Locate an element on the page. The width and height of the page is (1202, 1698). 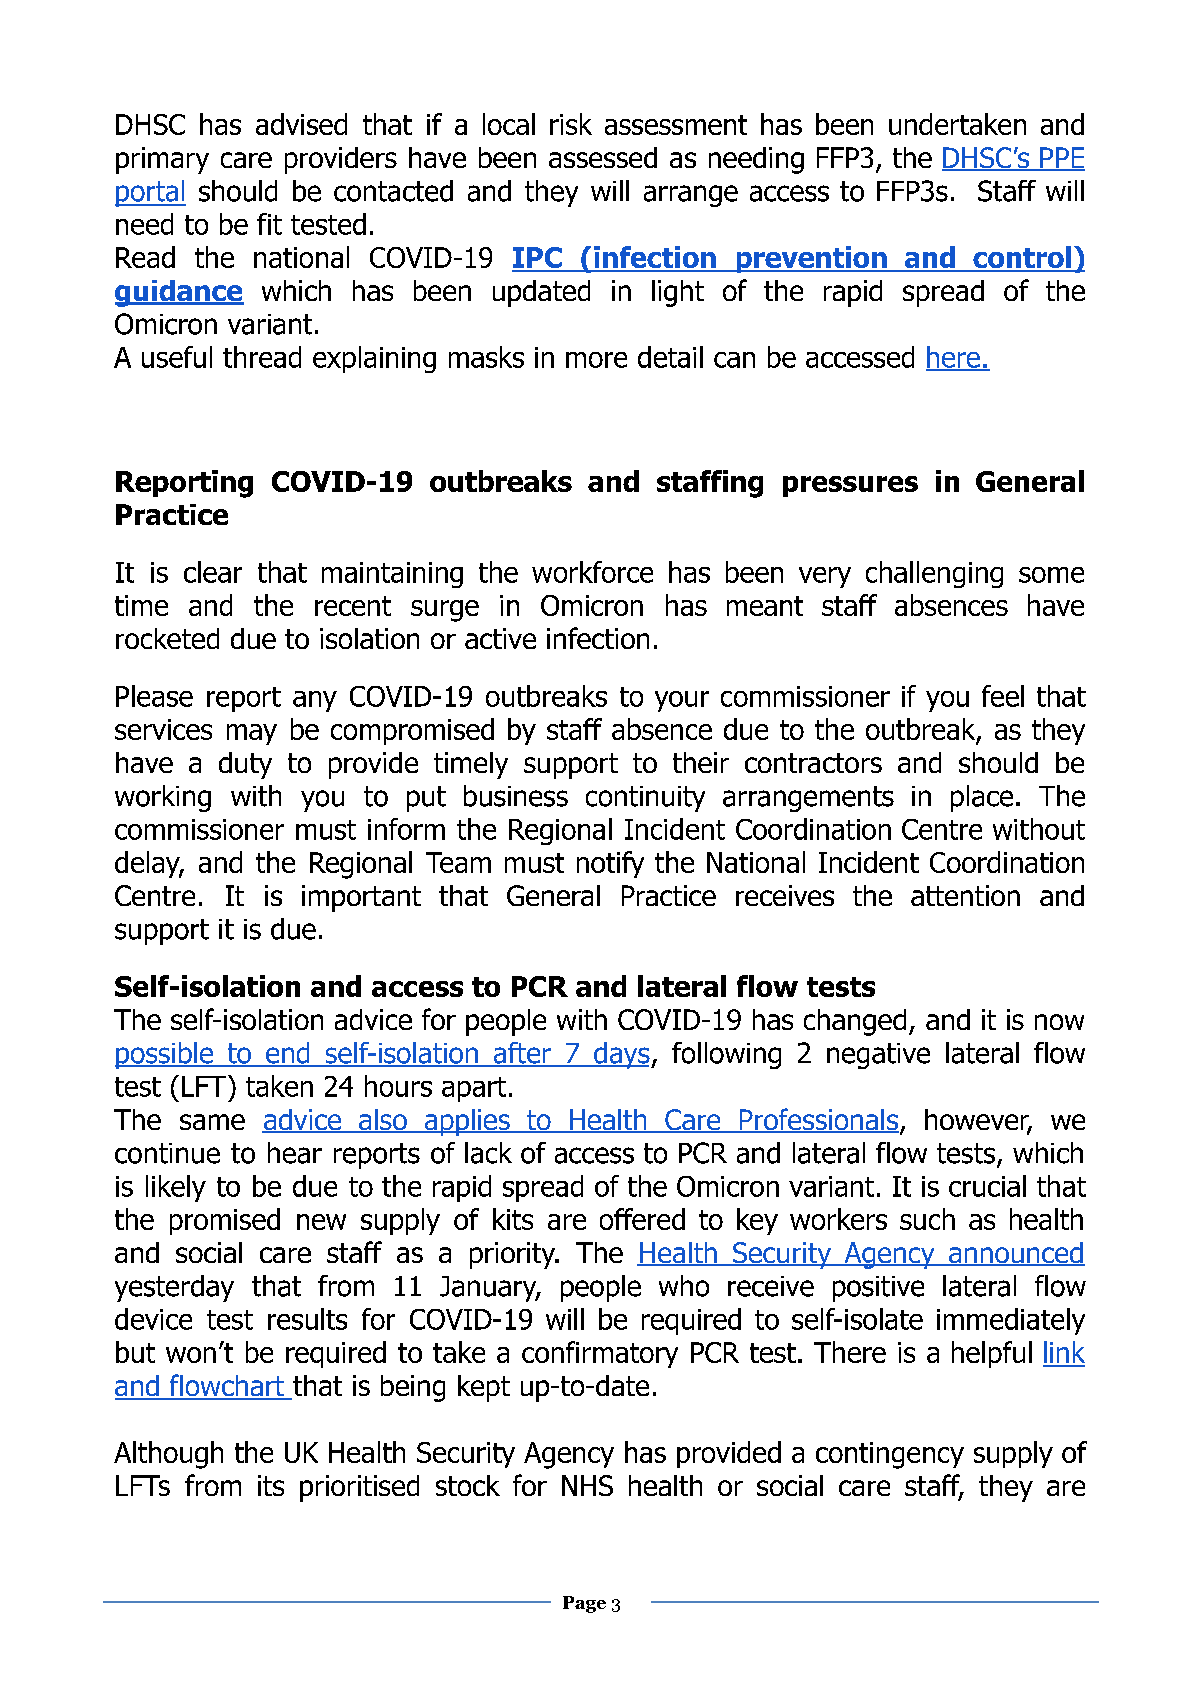
negative is located at coordinates (878, 1056).
